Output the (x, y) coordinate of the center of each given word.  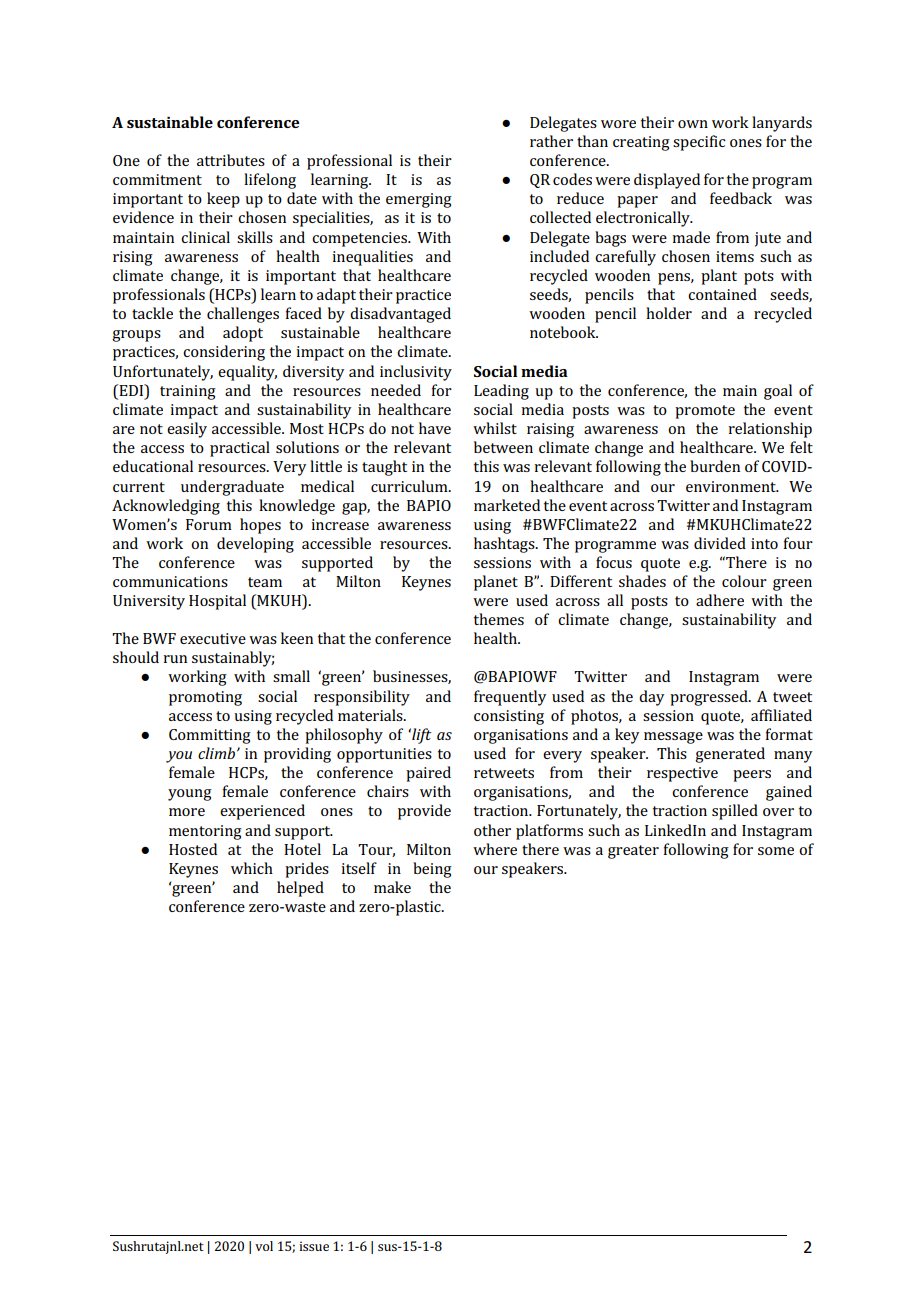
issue (314, 1246)
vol (264, 1246)
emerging (419, 200)
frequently (510, 698)
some (776, 851)
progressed (710, 698)
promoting (205, 698)
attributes (231, 160)
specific (699, 143)
